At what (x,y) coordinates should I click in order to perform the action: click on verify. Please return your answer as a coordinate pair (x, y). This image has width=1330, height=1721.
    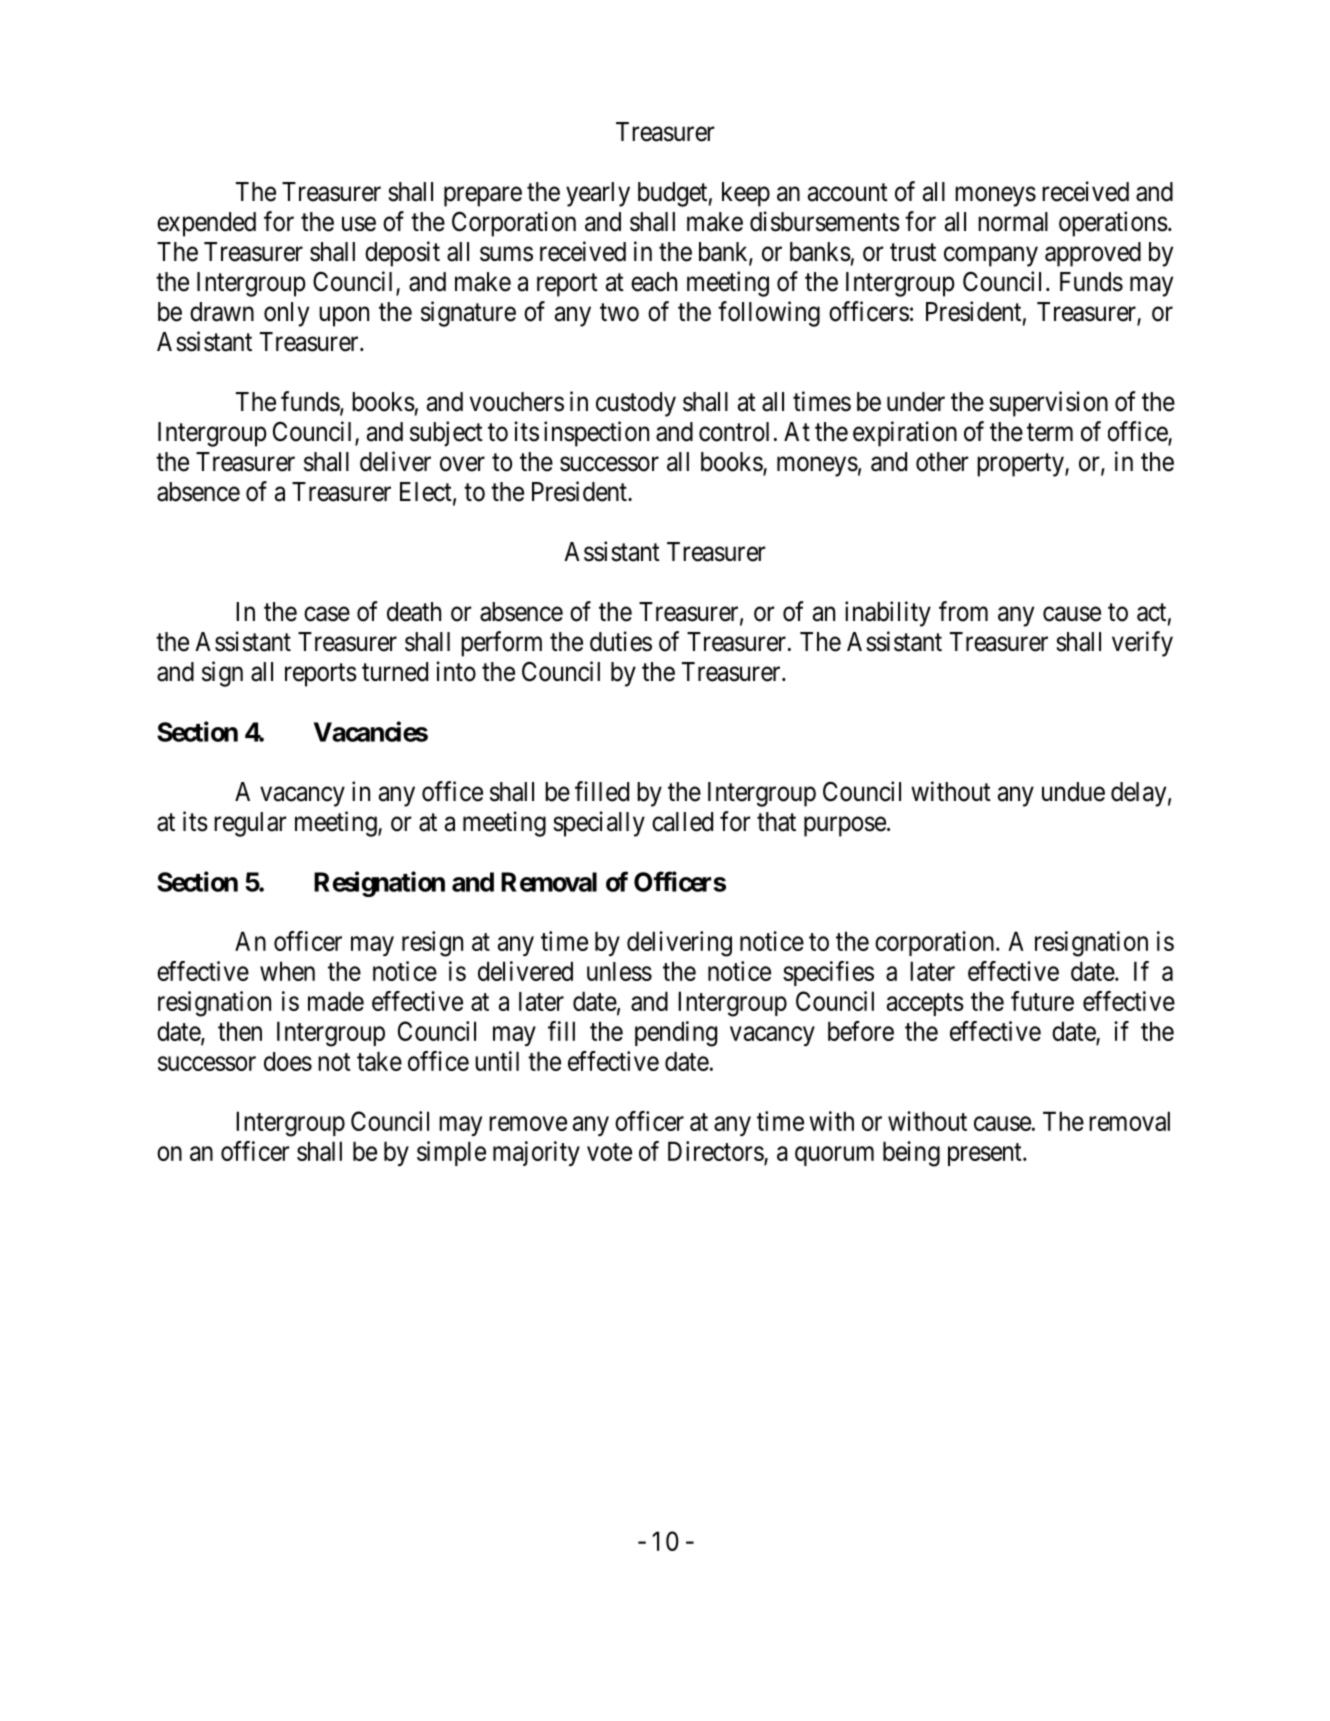
    Looking at the image, I should click on (1142, 644).
